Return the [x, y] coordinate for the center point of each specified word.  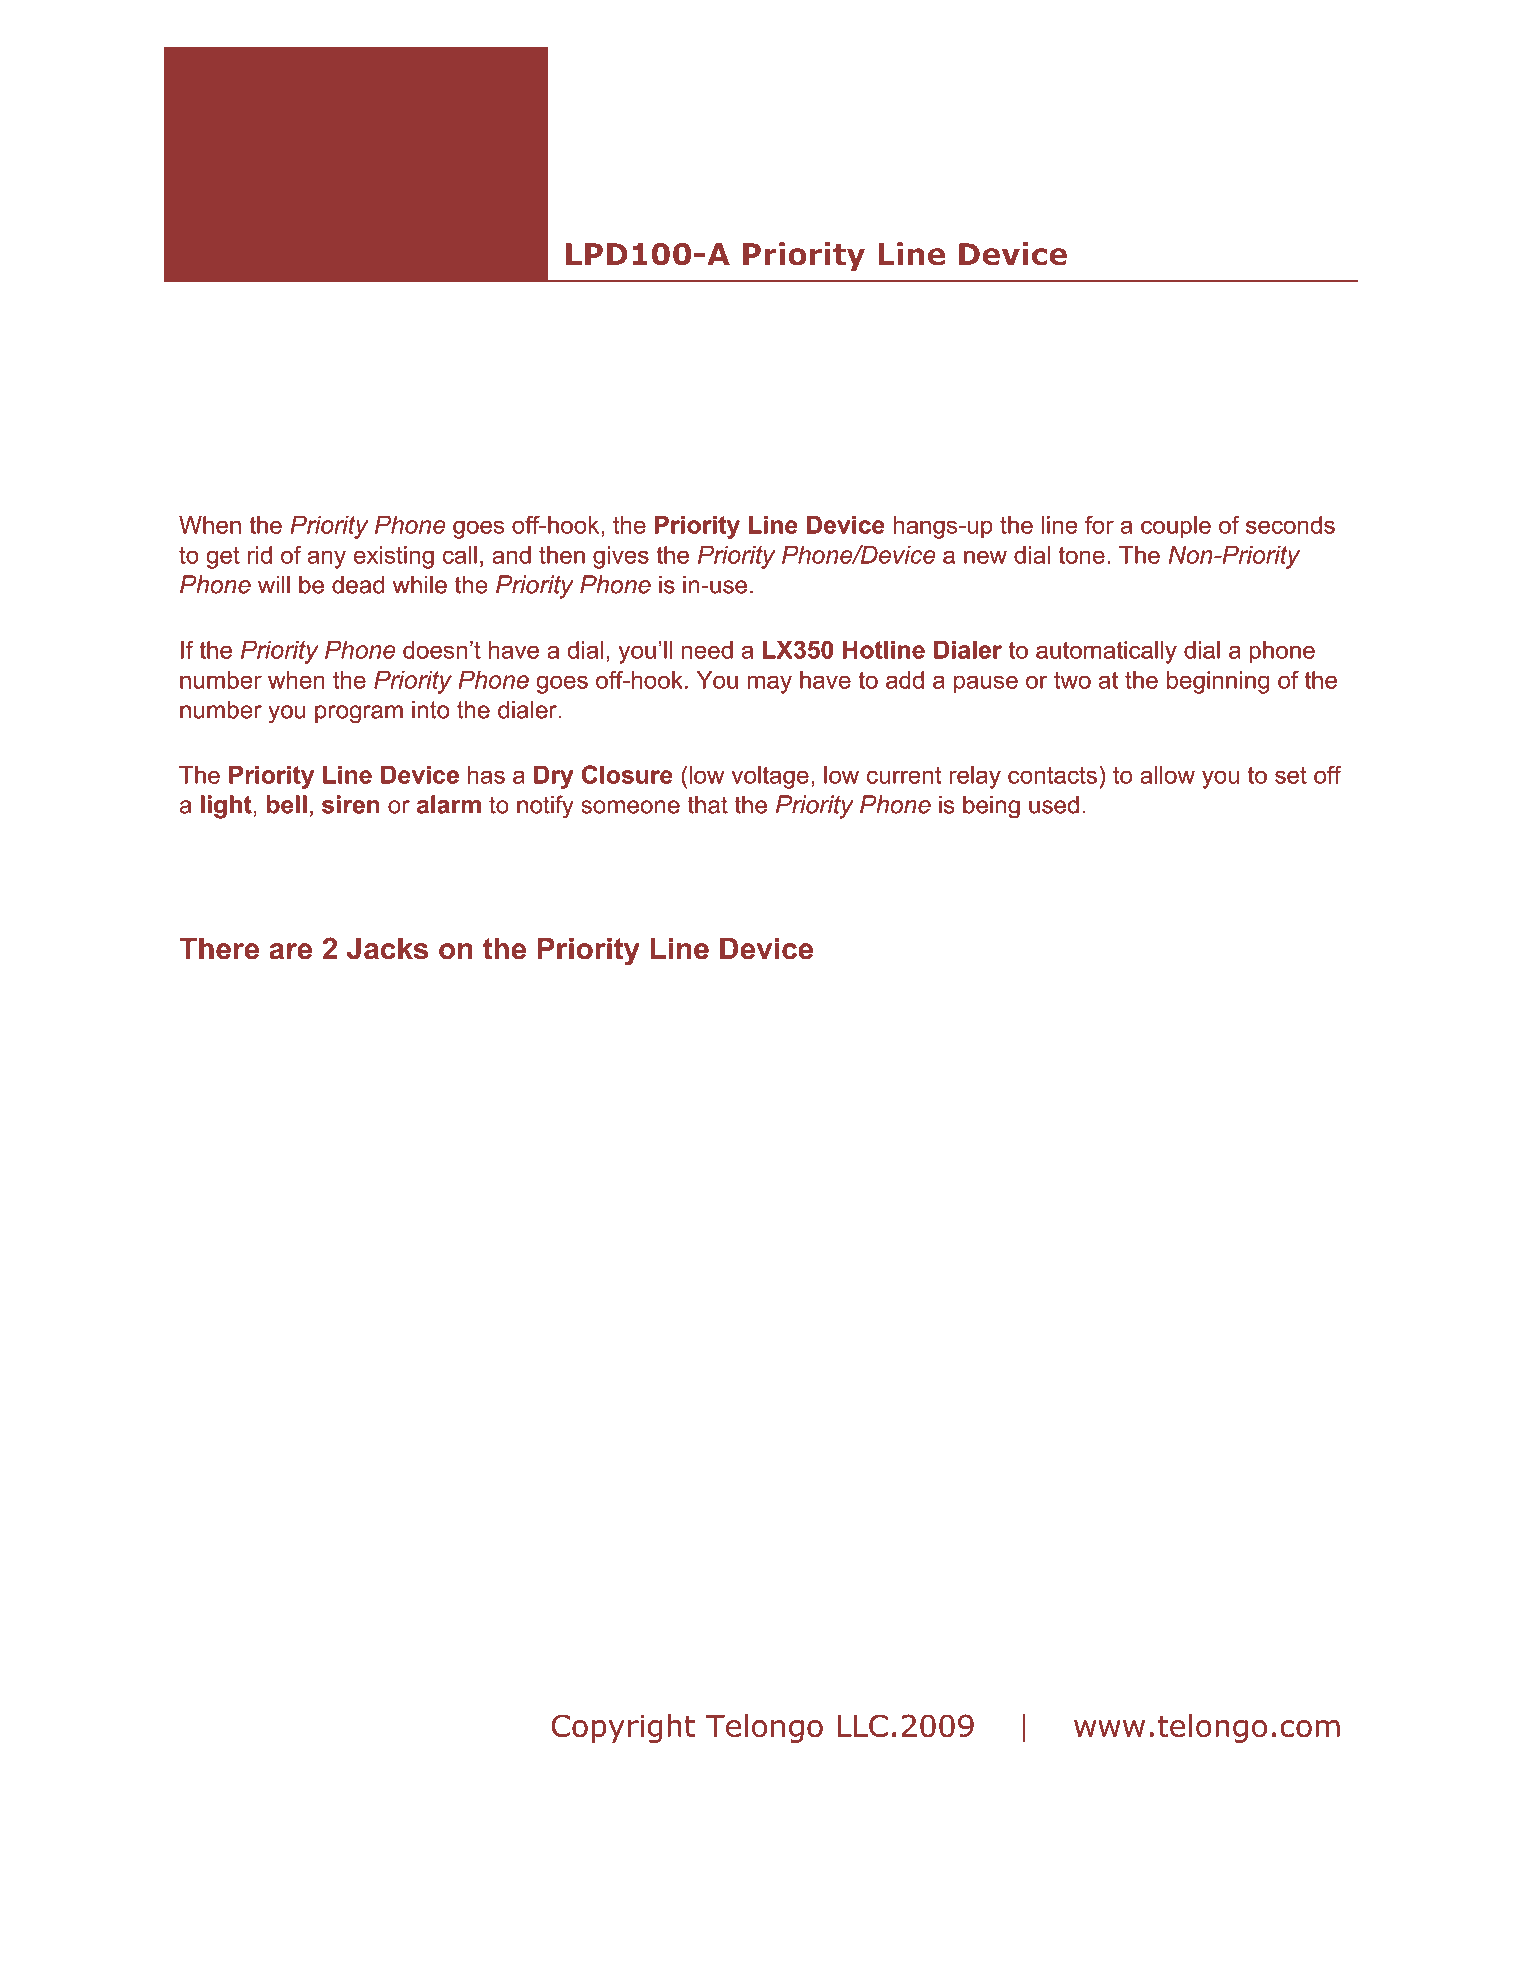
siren [351, 804]
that [707, 805]
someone [630, 807]
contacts [1052, 775]
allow [1167, 775]
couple [1176, 527]
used [1054, 805]
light [226, 807]
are [290, 951]
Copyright [623, 1728]
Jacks [387, 948]
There [219, 948]
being [991, 807]
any [327, 559]
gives [621, 557]
